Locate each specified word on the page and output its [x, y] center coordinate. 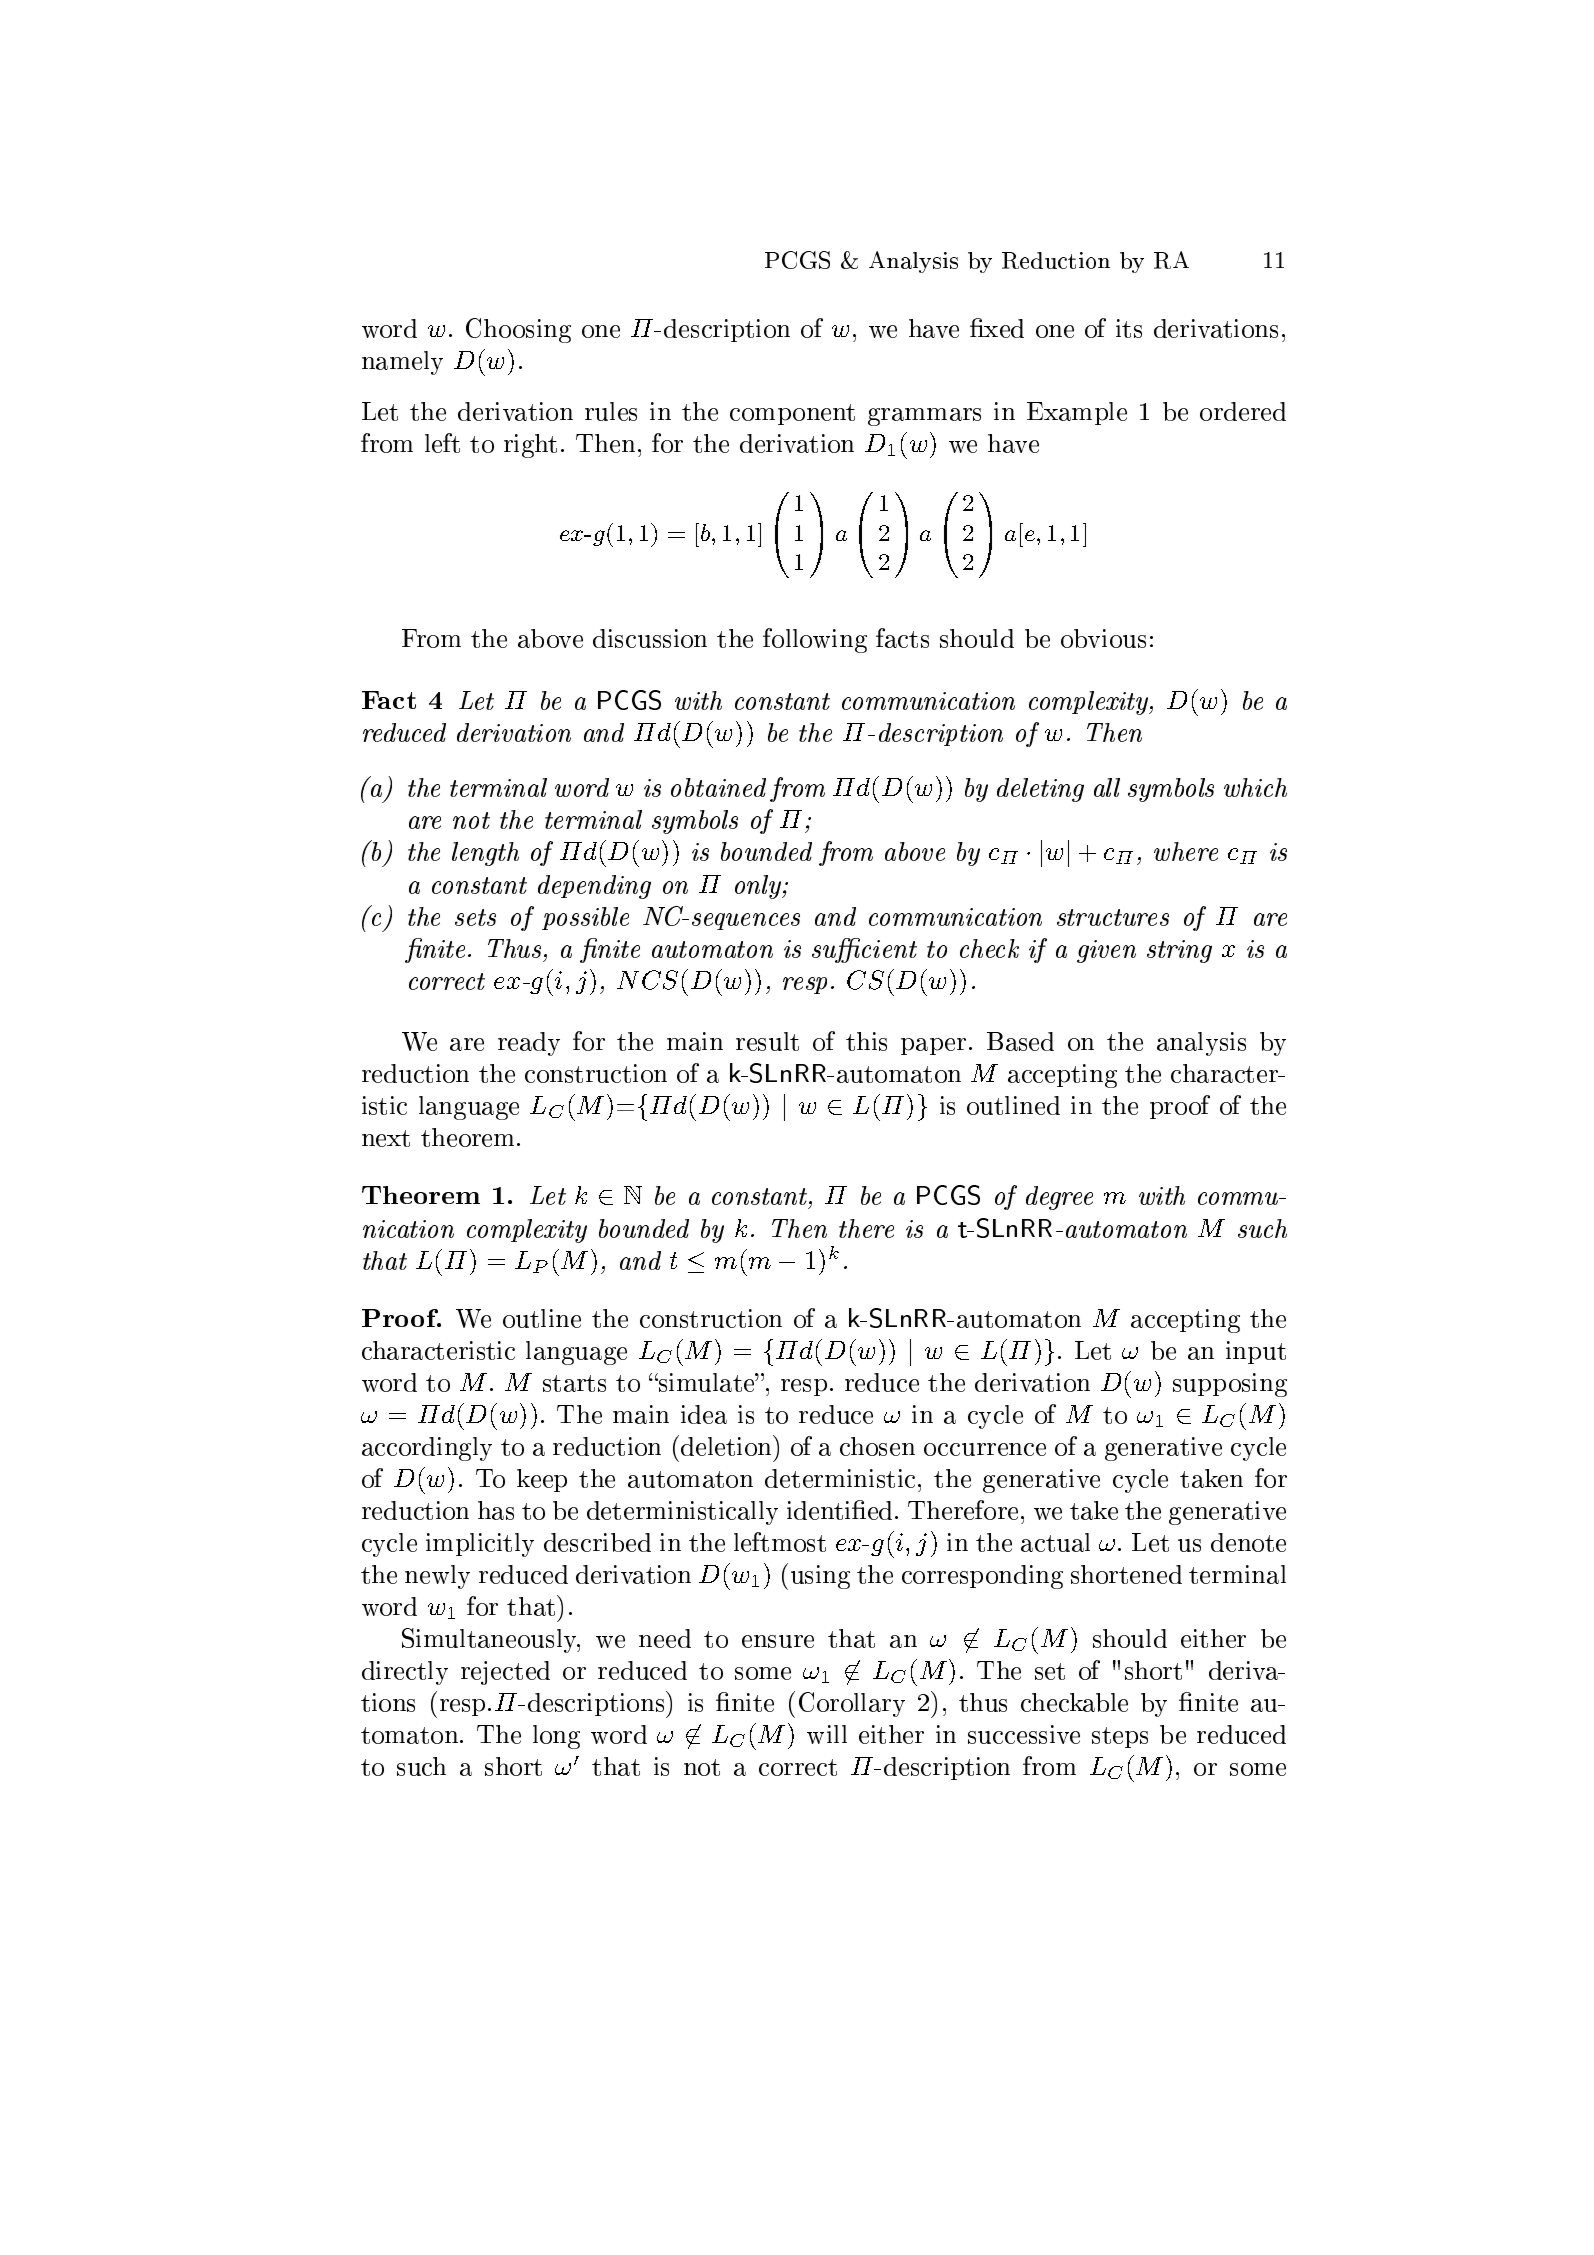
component [792, 414]
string [1179, 951]
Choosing [518, 330]
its [1129, 328]
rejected [505, 1673]
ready [529, 1044]
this [866, 1041]
